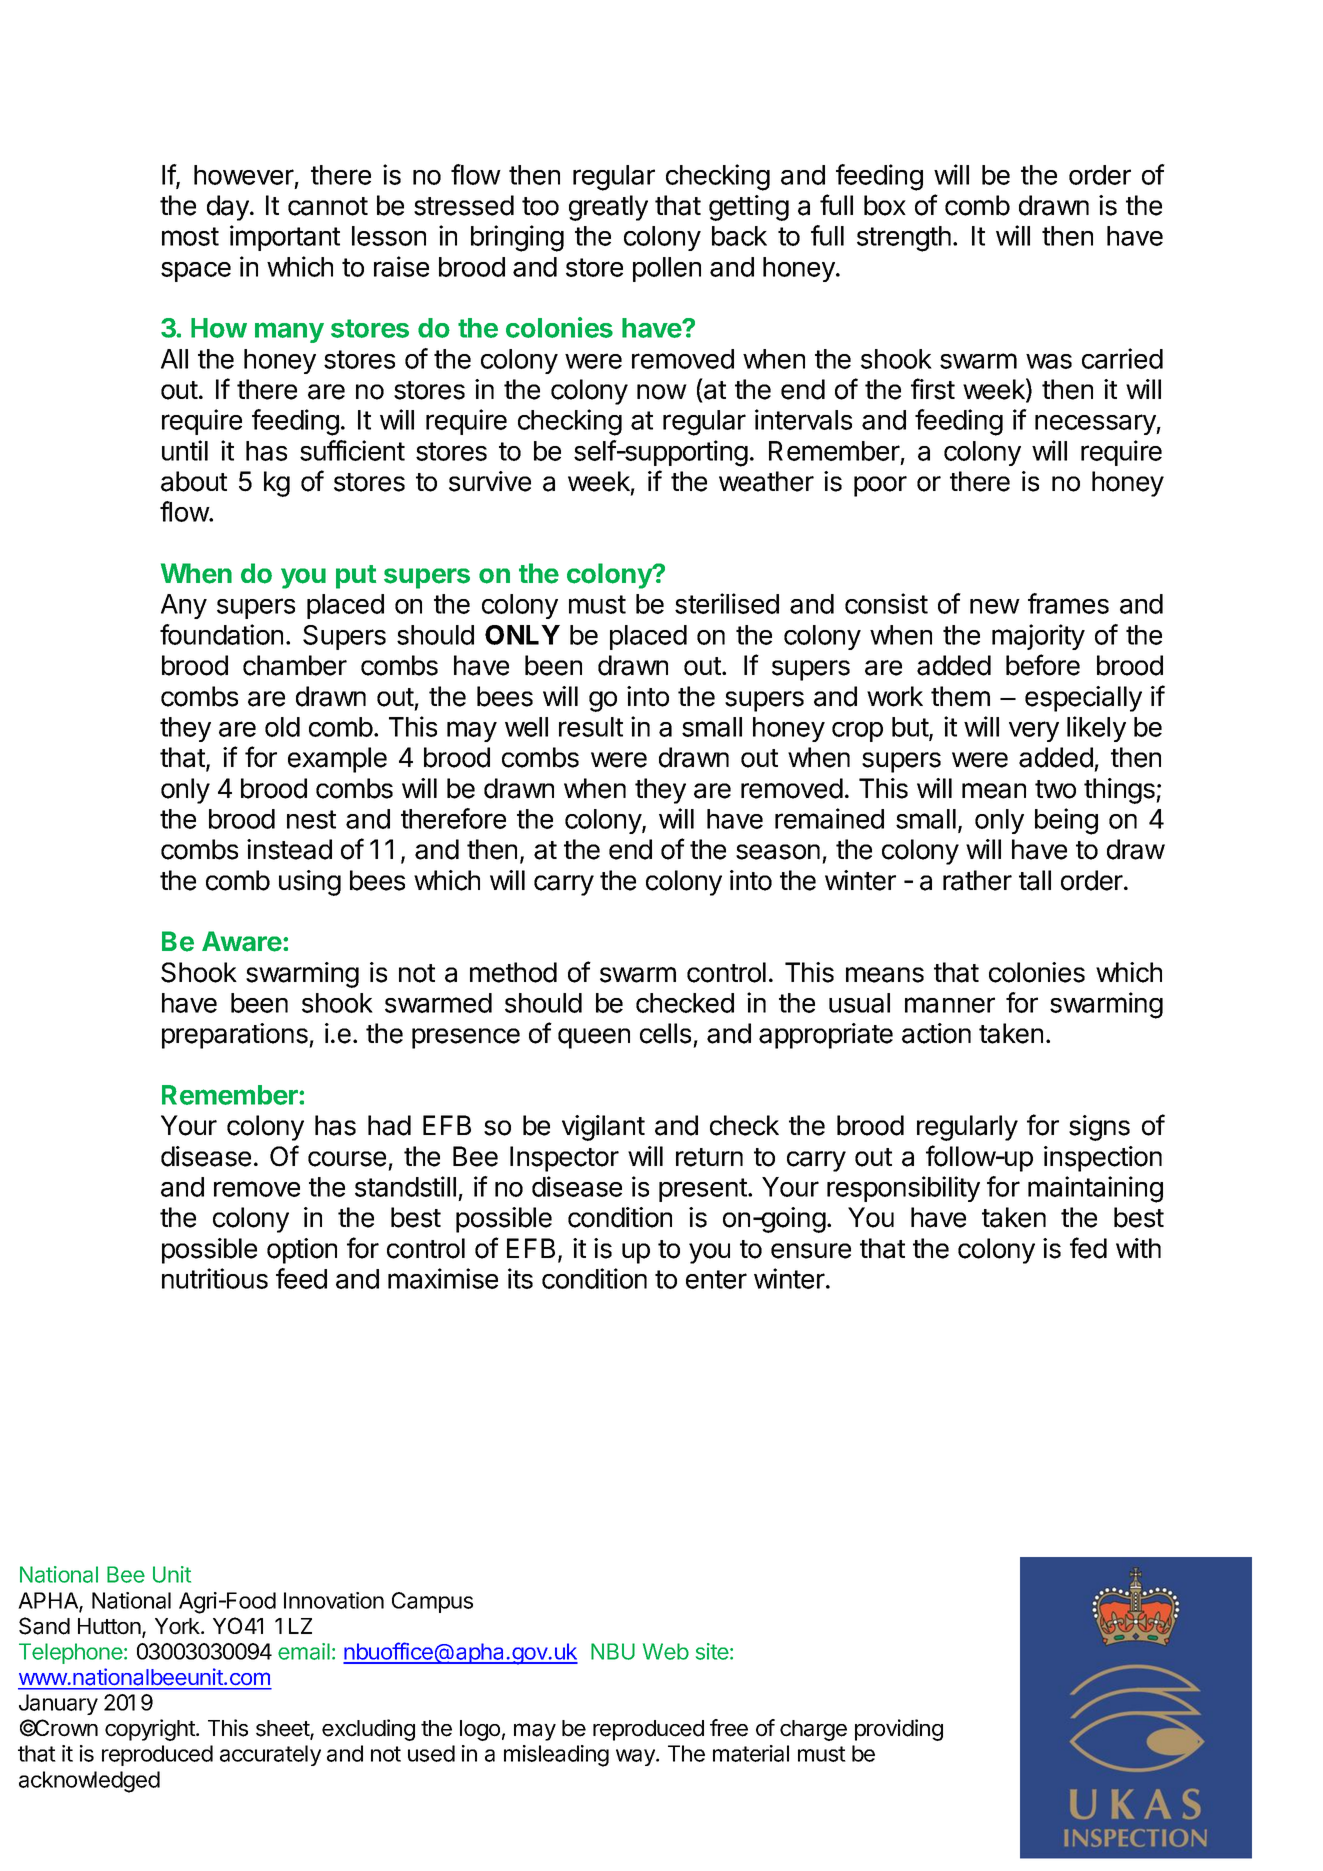 Image resolution: width=1323 pixels, height=1871 pixels. What do you see at coordinates (289, 849) in the page?
I see `instead` at bounding box center [289, 849].
